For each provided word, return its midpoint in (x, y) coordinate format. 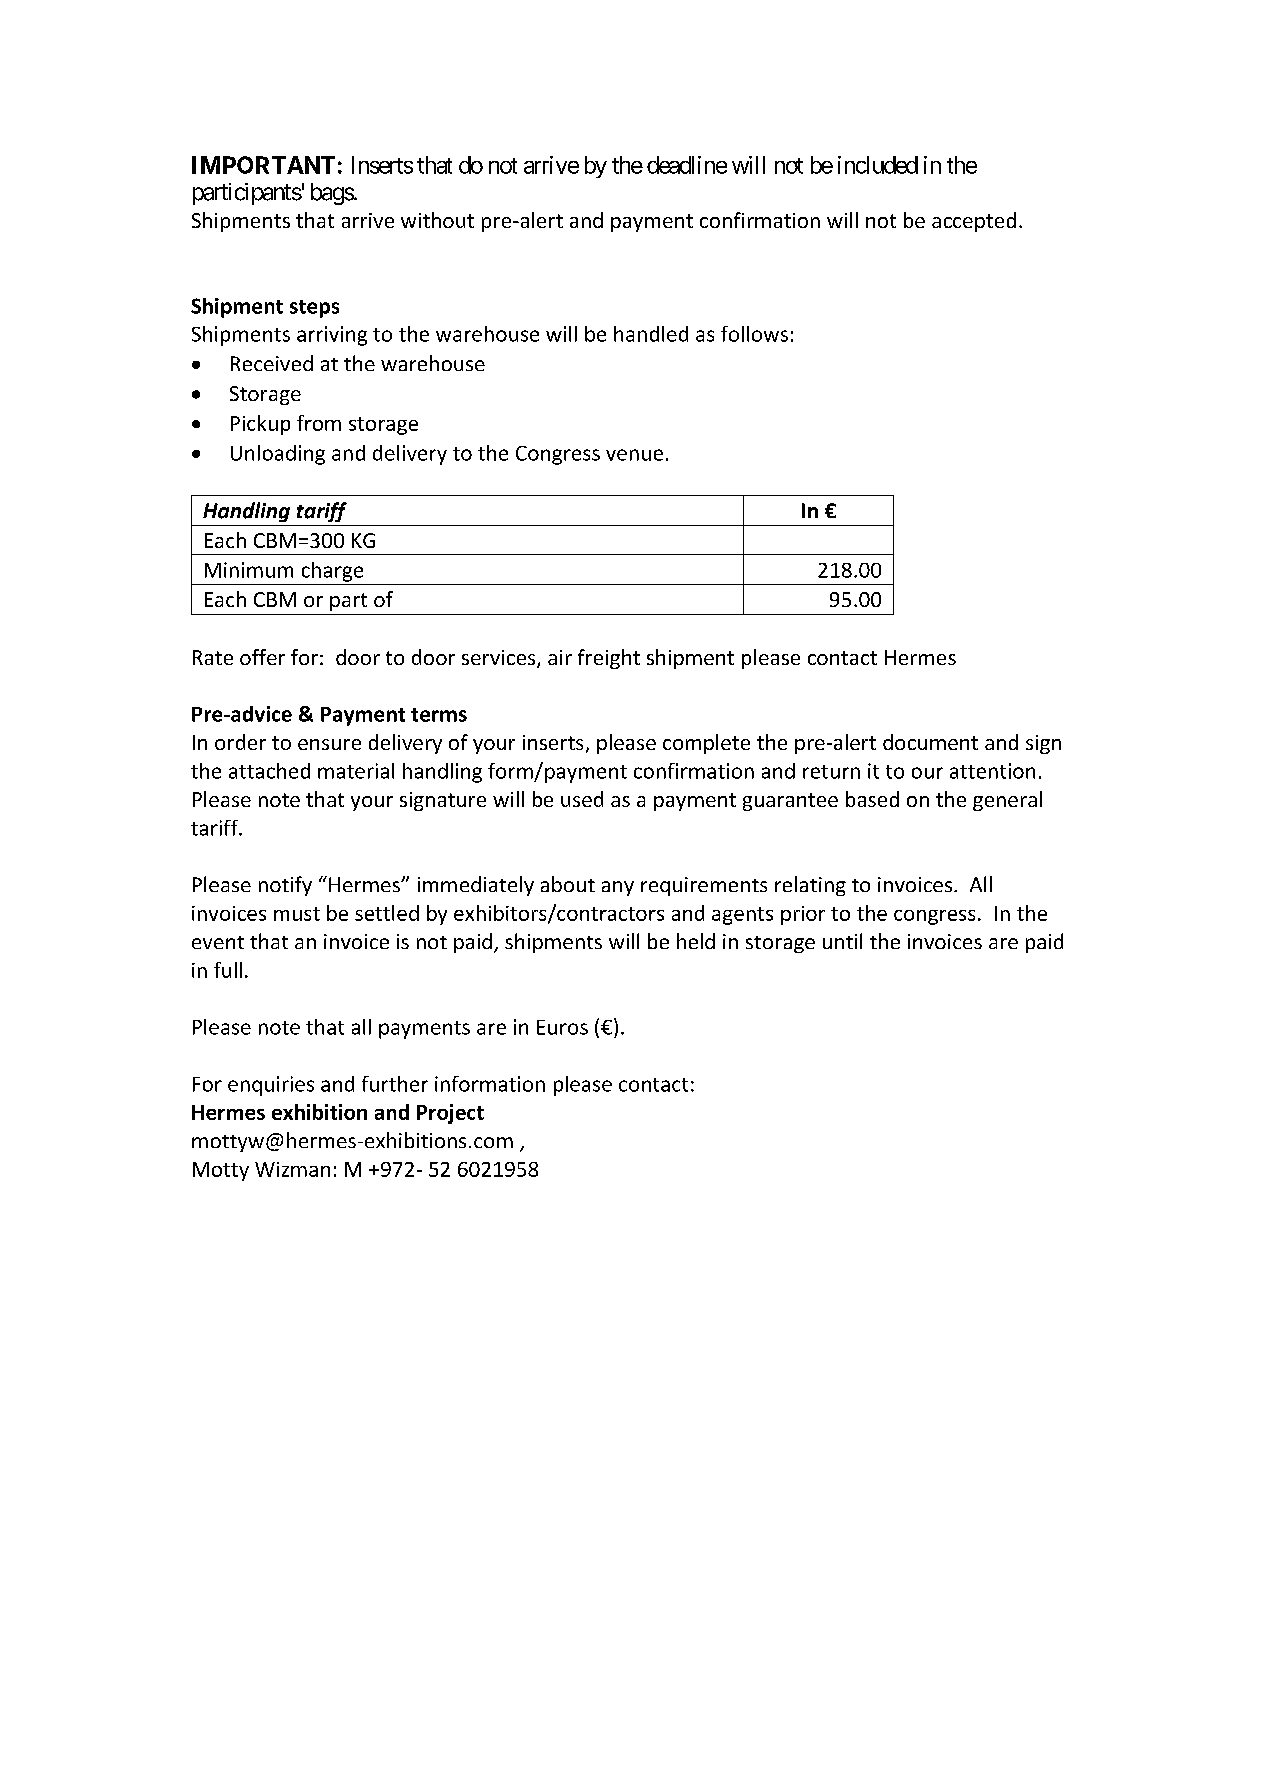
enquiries (271, 1086)
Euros (562, 1027)
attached (269, 771)
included (878, 165)
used (582, 799)
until (842, 941)
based (872, 799)
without (437, 220)
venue (634, 455)
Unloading (278, 455)
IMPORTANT (263, 165)
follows (754, 334)
